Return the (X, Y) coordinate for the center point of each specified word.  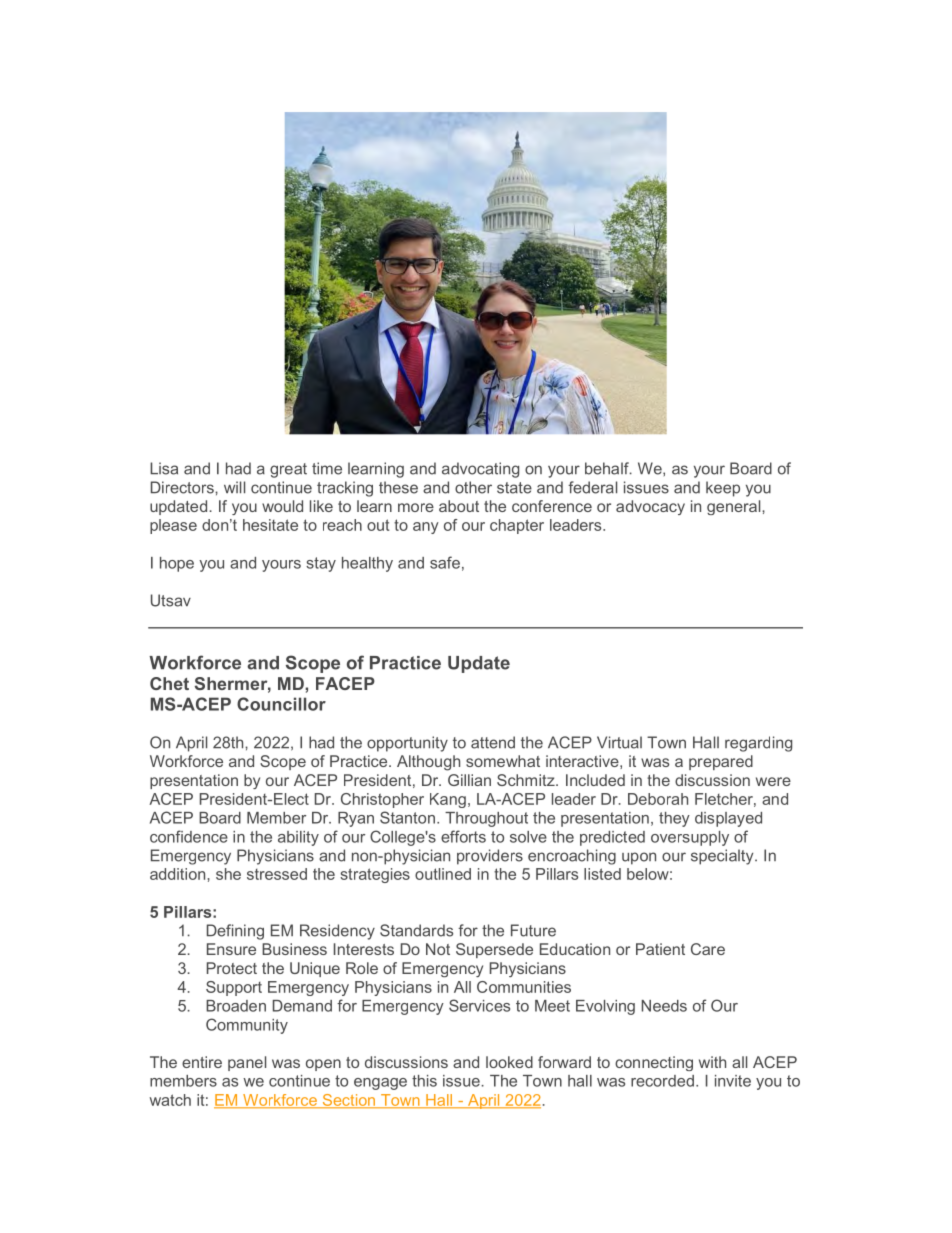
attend (493, 742)
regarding (758, 744)
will (234, 487)
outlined (443, 874)
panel (247, 1063)
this (424, 1081)
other (473, 487)
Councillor (281, 704)
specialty (723, 857)
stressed (277, 874)
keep (723, 489)
